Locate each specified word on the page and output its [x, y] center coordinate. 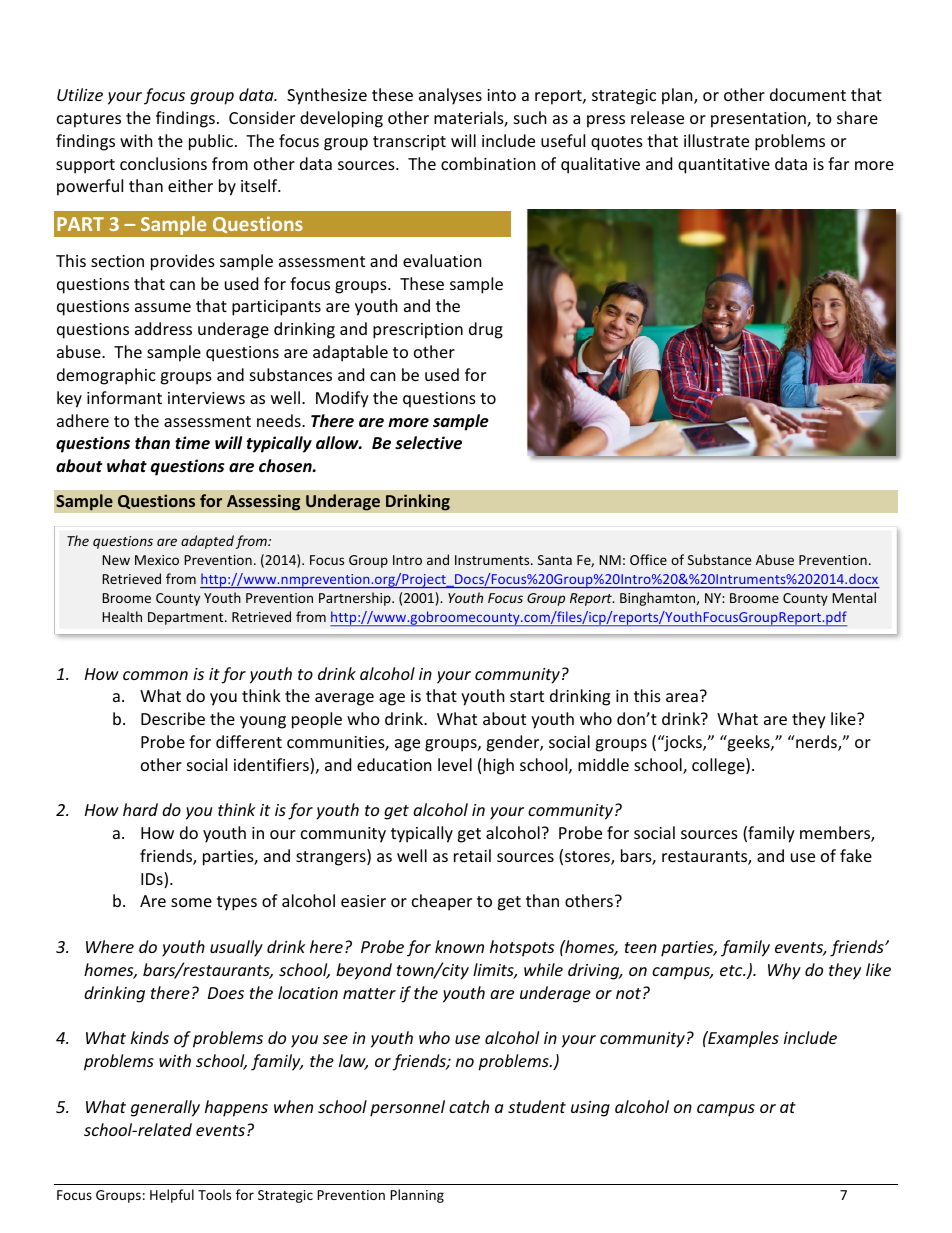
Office [648, 559]
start [527, 696]
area [682, 697]
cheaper [442, 902]
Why [784, 971]
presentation [759, 120]
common [155, 675]
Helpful [172, 1196]
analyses [450, 96]
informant [124, 397]
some [191, 902]
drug [486, 330]
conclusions [163, 163]
